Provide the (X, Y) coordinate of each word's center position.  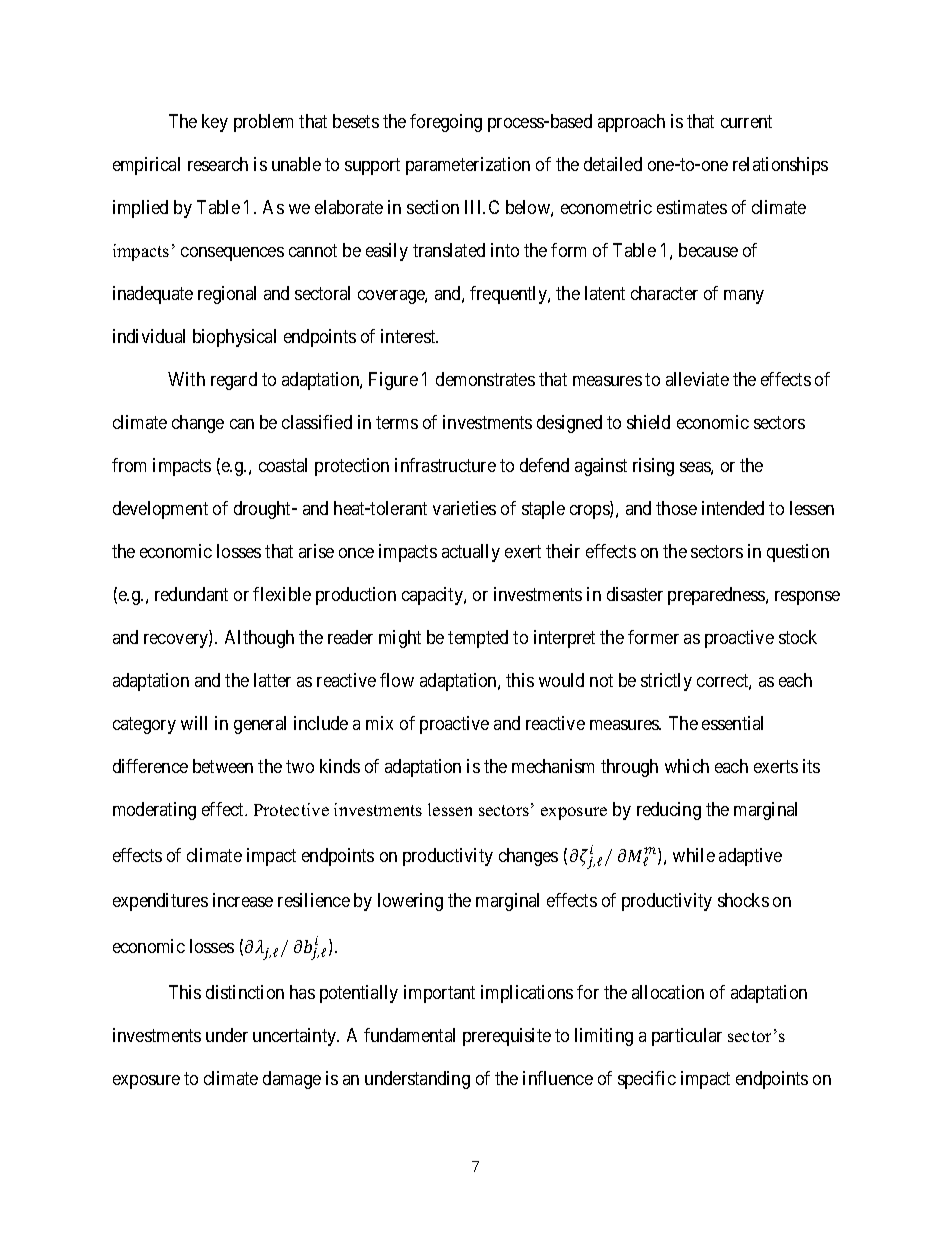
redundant (191, 594)
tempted (478, 639)
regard (234, 381)
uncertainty (296, 1037)
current (746, 122)
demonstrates (485, 379)
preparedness (717, 596)
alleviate (697, 379)
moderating (154, 811)
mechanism (553, 766)
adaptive (750, 857)
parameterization (468, 166)
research (218, 164)
